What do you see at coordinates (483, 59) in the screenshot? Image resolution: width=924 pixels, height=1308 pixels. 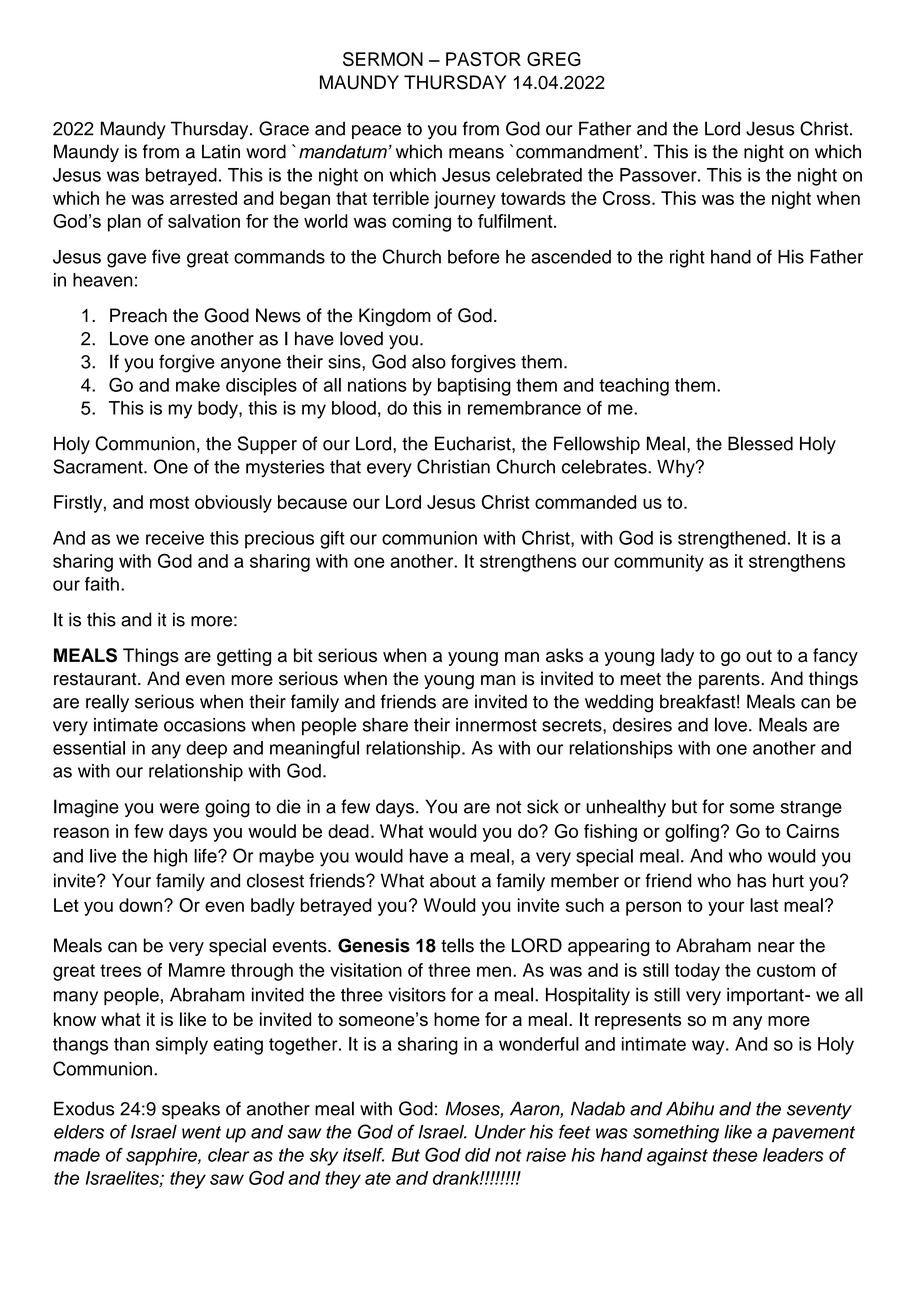 I see `PASTOR` at bounding box center [483, 59].
